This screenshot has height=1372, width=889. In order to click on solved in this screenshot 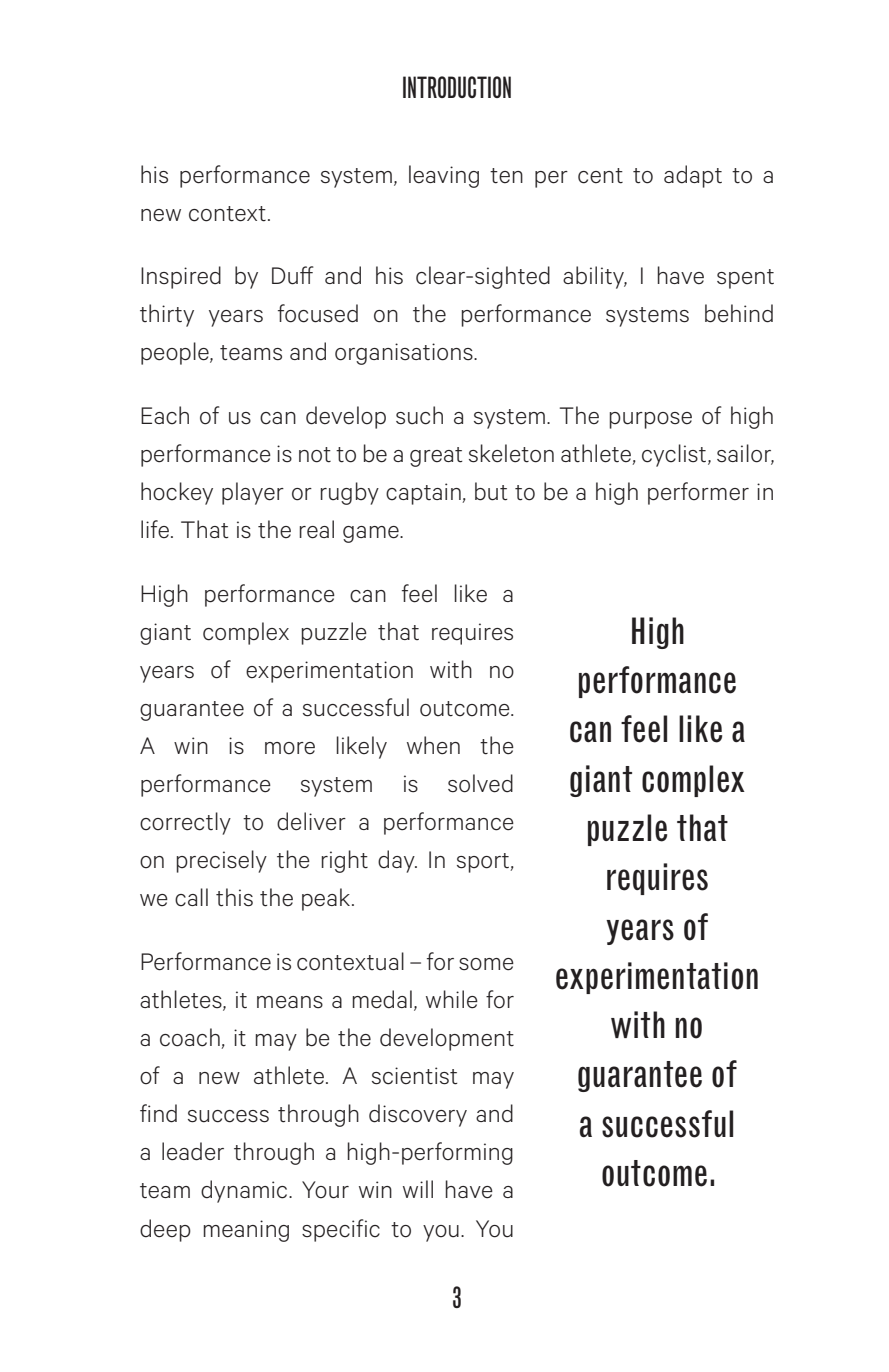, I will do `click(480, 783)`.
